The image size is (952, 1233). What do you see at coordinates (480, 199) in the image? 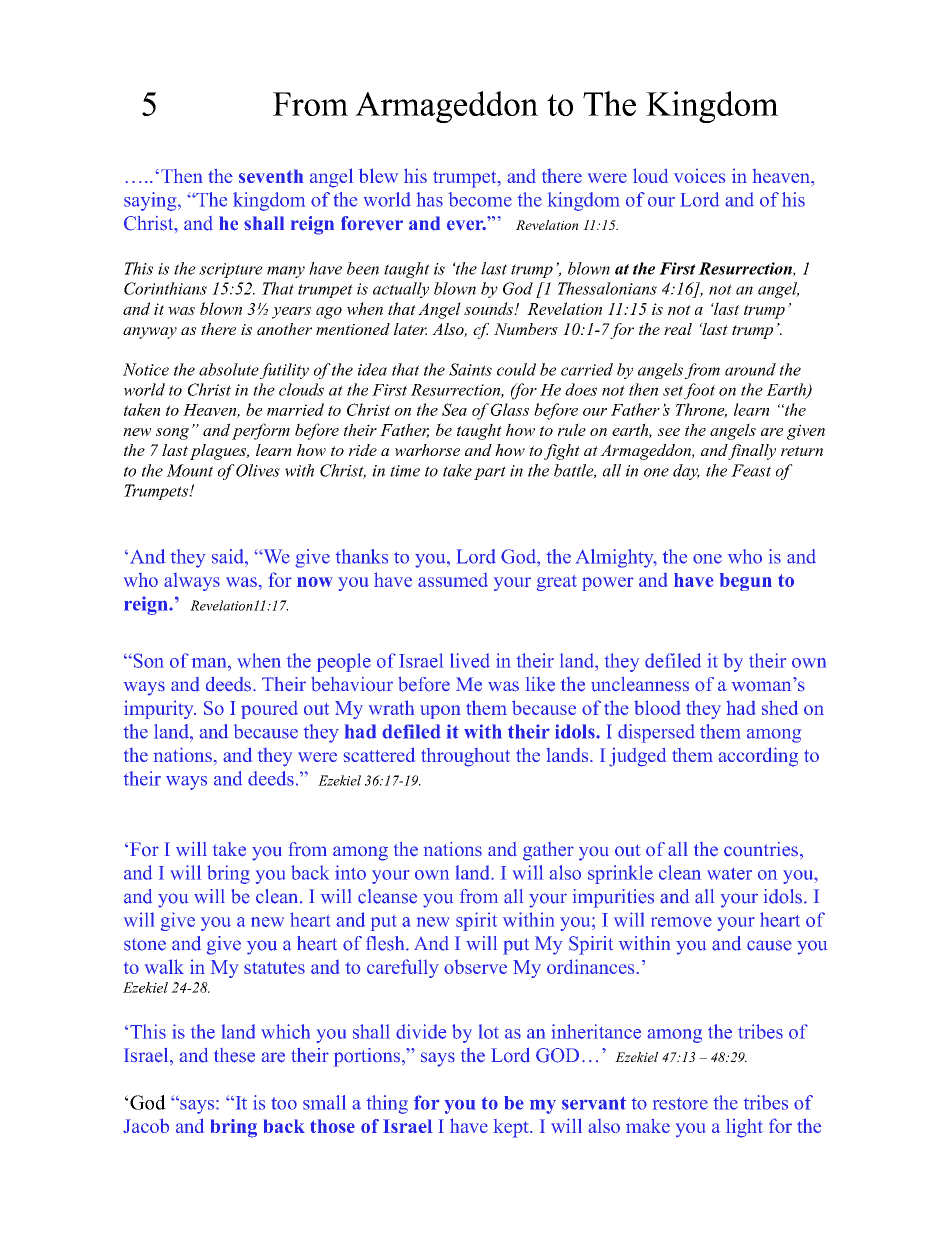
I see `become` at bounding box center [480, 199].
